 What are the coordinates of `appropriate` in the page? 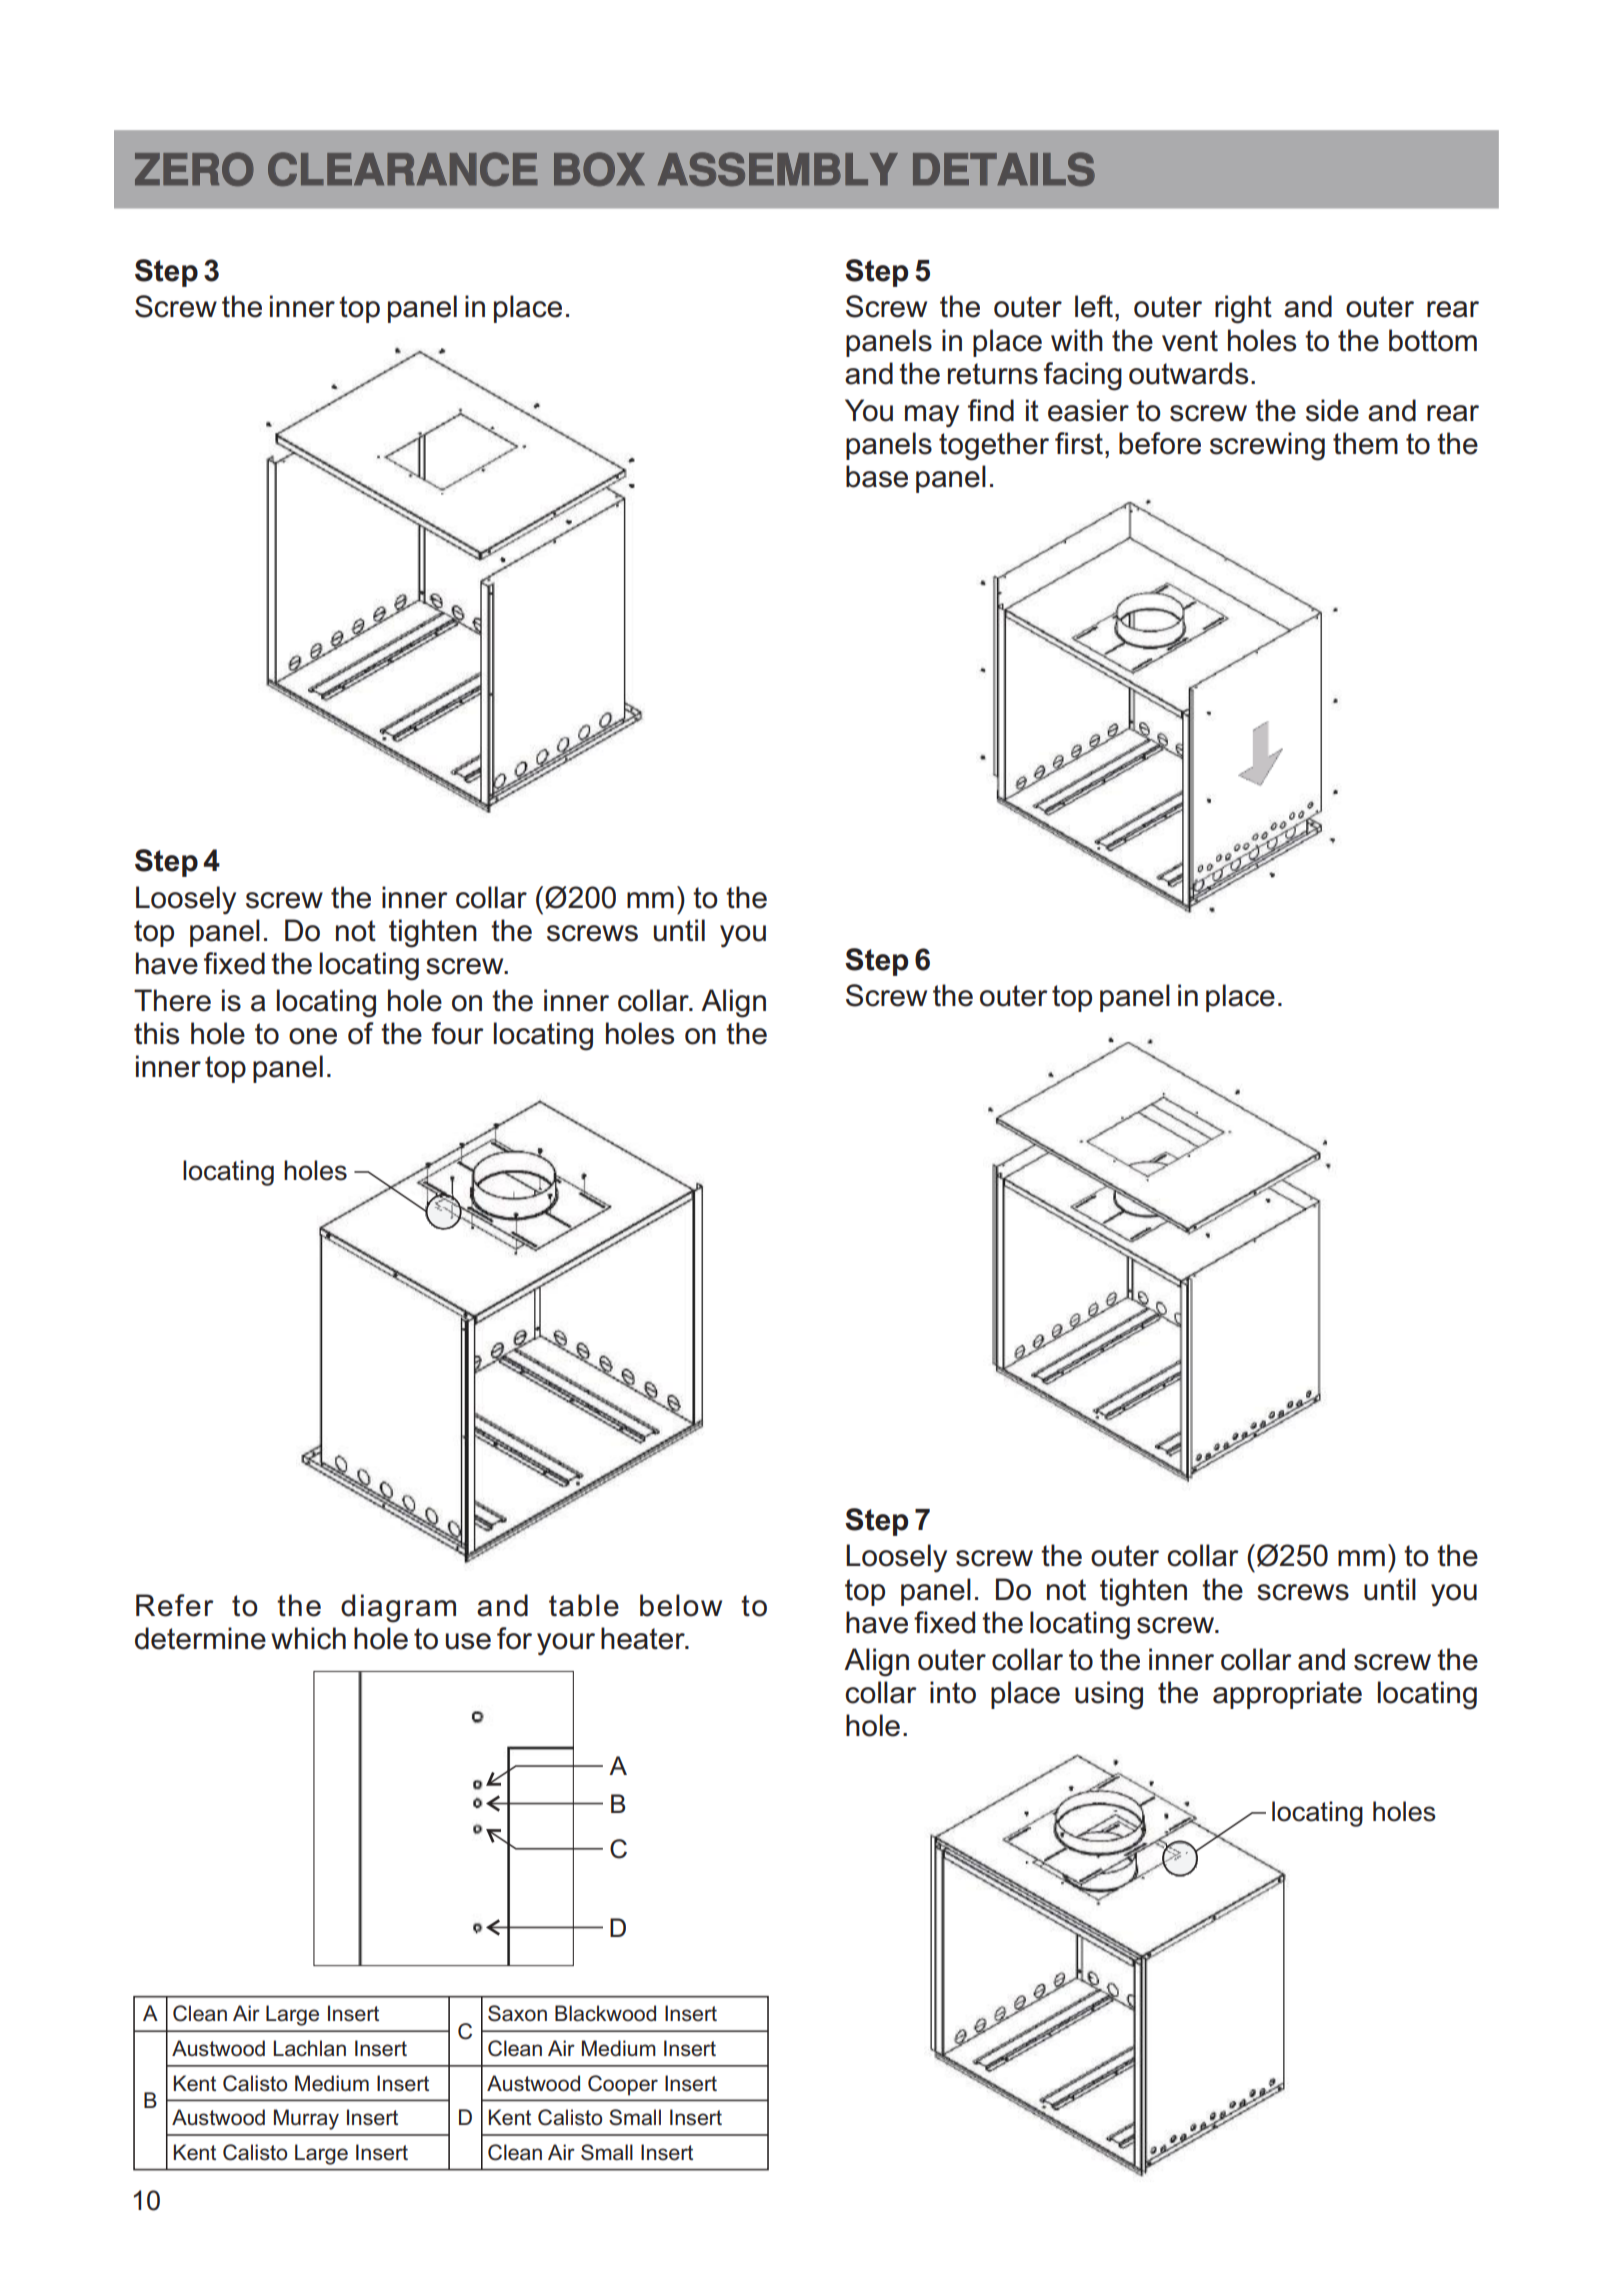 It's located at (1287, 1695).
